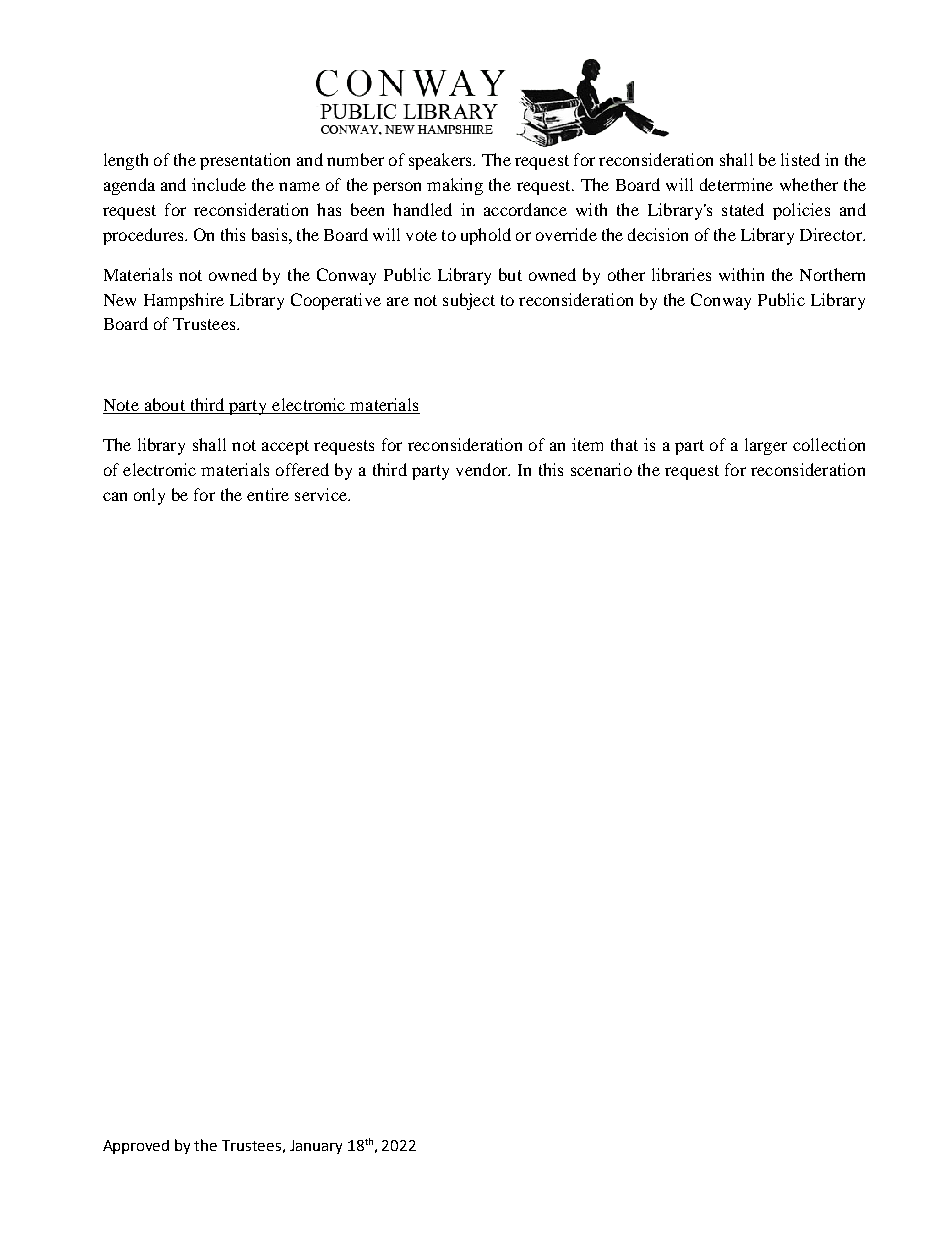  Describe the element at coordinates (601, 469) in the screenshot. I see `scenario` at that location.
